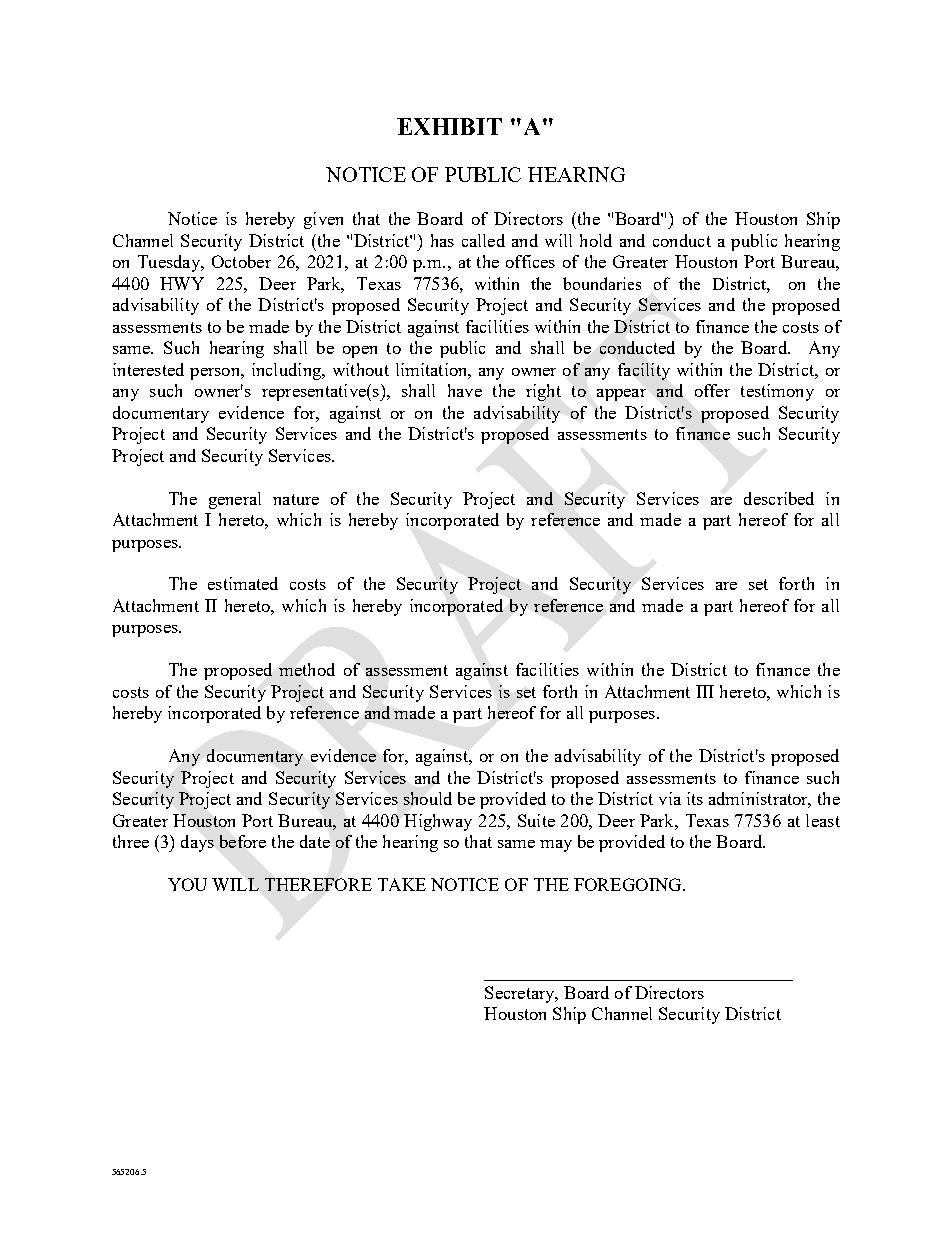 The image size is (952, 1233). Describe the element at coordinates (323, 220) in the page. I see `given` at that location.
